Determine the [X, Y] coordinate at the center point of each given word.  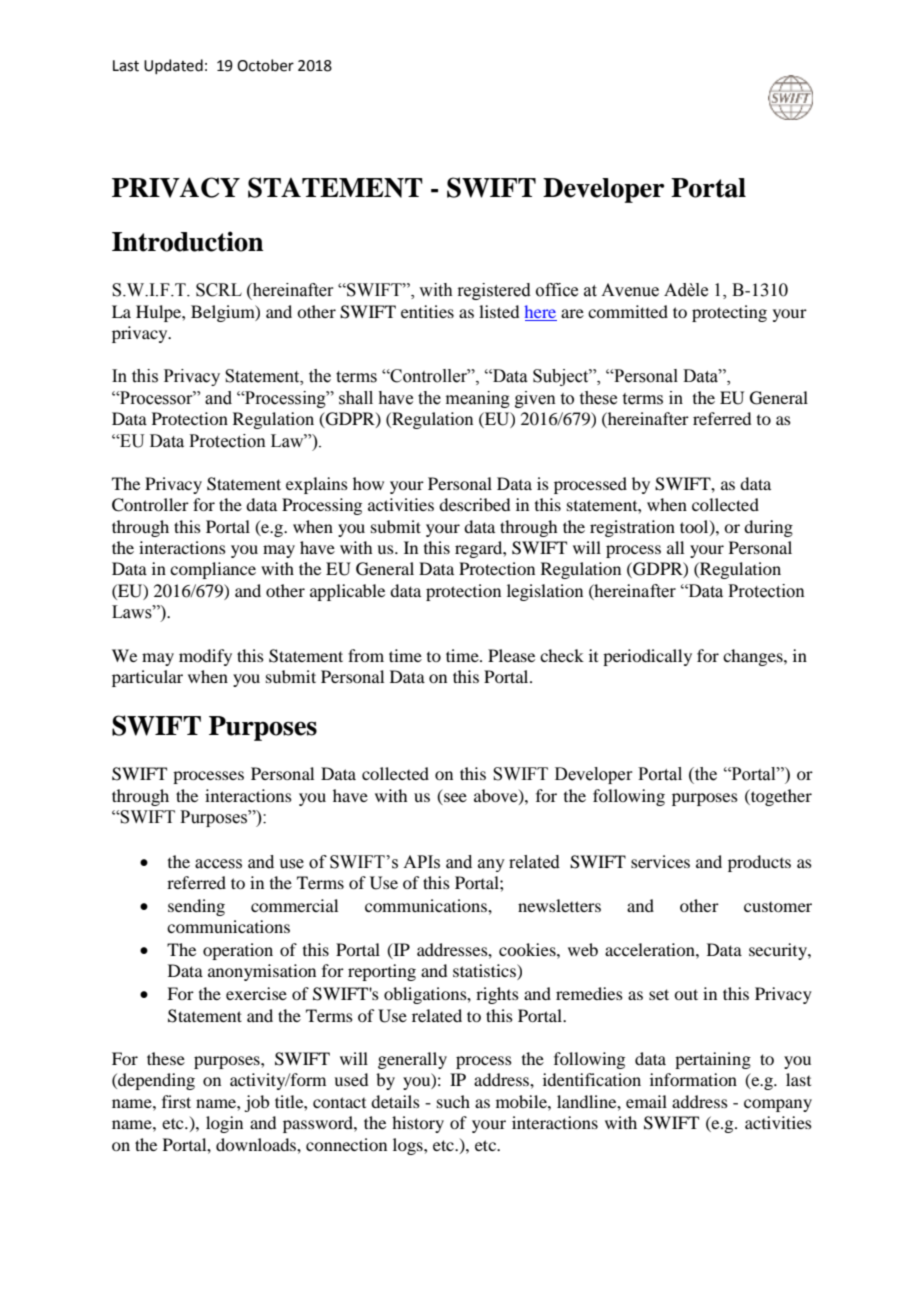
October [265, 65]
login [224, 1124]
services [660, 861]
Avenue [630, 290]
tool [695, 527]
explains [317, 485]
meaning [478, 399]
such [453, 1101]
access [218, 864]
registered [494, 291]
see [455, 797]
